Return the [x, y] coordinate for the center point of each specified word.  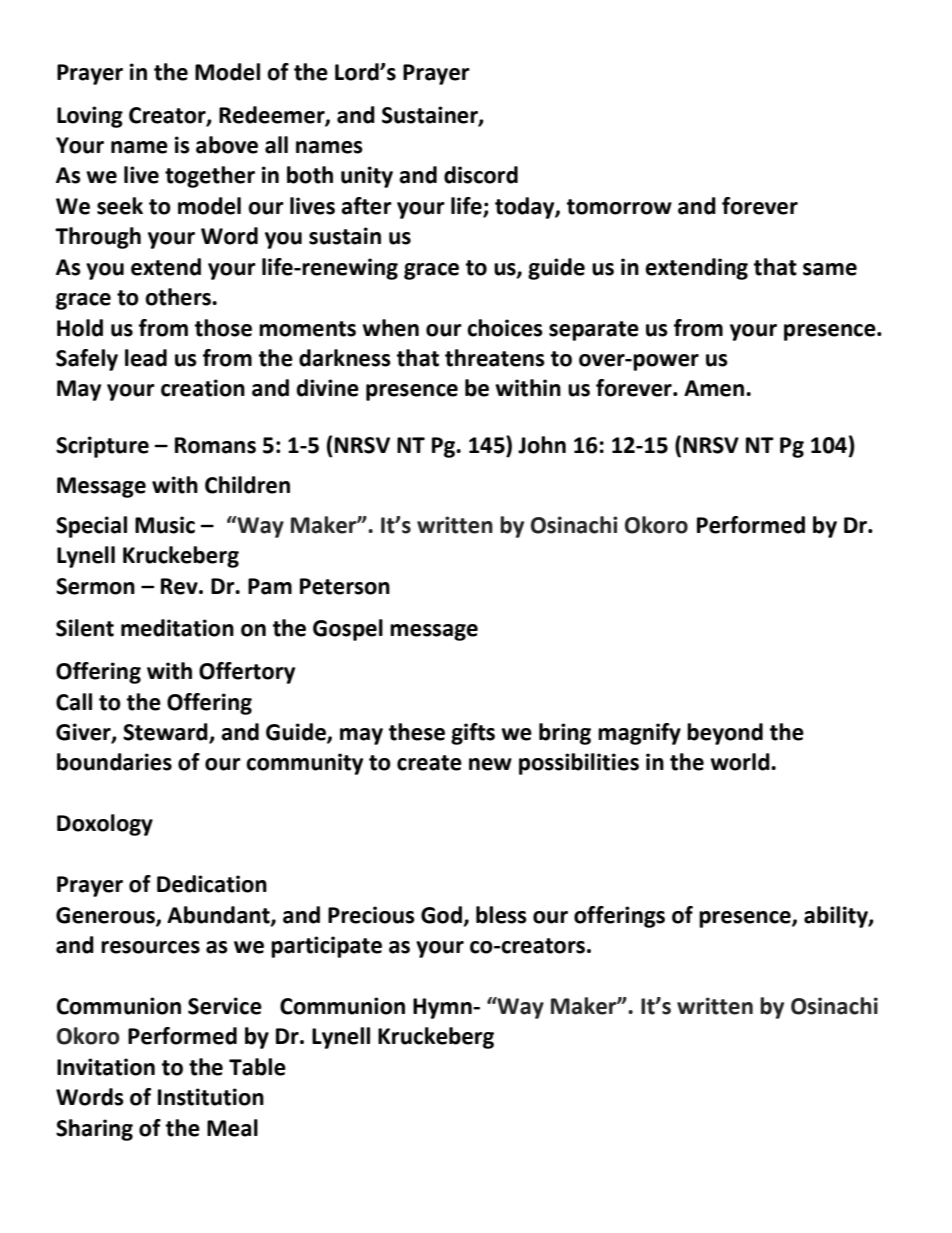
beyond [725, 734]
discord [481, 175]
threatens [495, 358]
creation [203, 388]
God [441, 915]
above [227, 145]
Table [257, 1067]
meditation [177, 628]
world [741, 762]
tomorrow [619, 207]
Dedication [212, 884]
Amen [714, 388]
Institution [211, 1097]
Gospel [348, 630]
